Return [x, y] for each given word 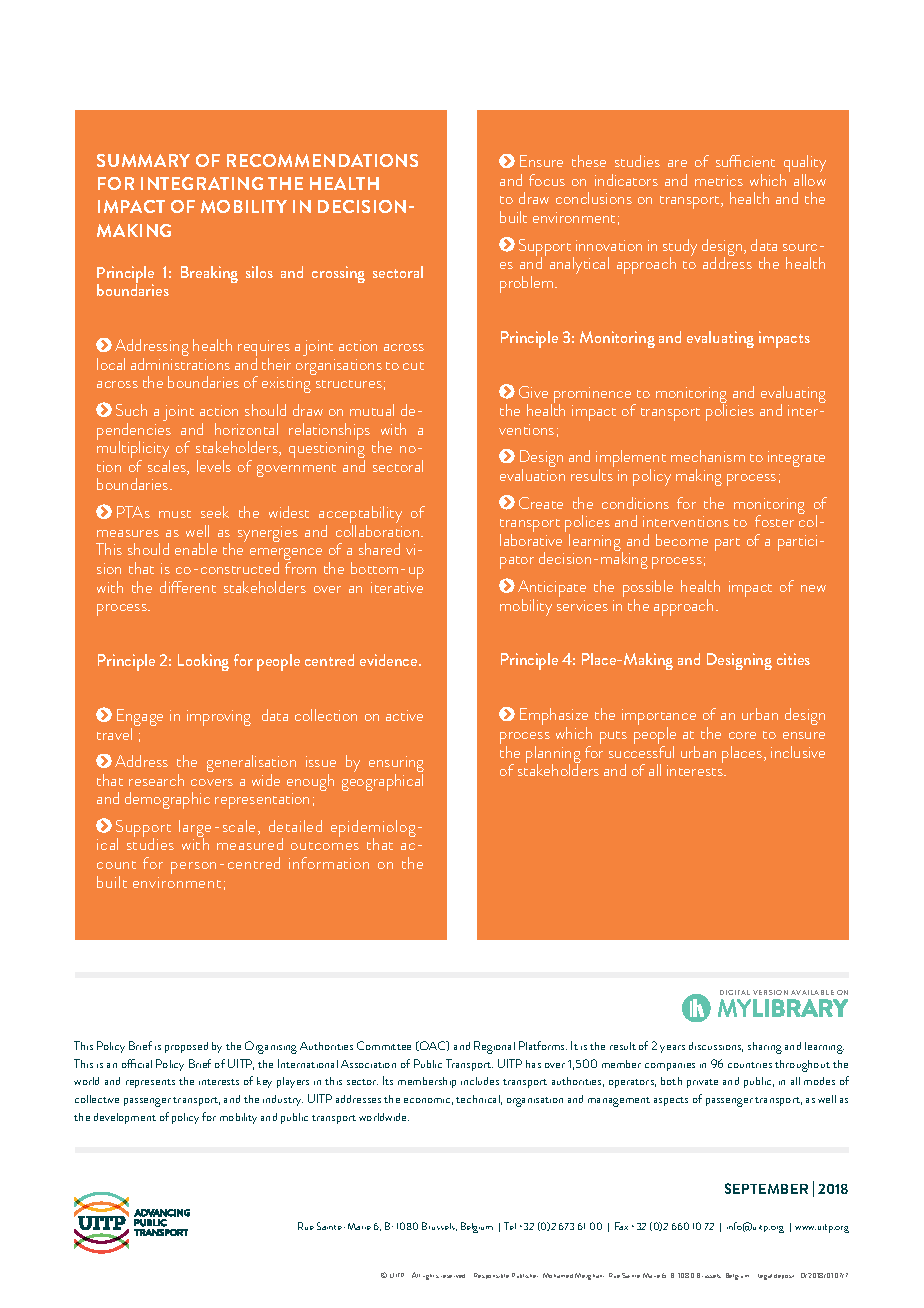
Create [541, 503]
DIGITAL [735, 992]
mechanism [708, 456]
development [125, 1118]
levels [214, 466]
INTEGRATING [202, 183]
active [404, 715]
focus [547, 180]
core [742, 735]
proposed [186, 1047]
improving [219, 718]
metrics [719, 180]
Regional [494, 1047]
